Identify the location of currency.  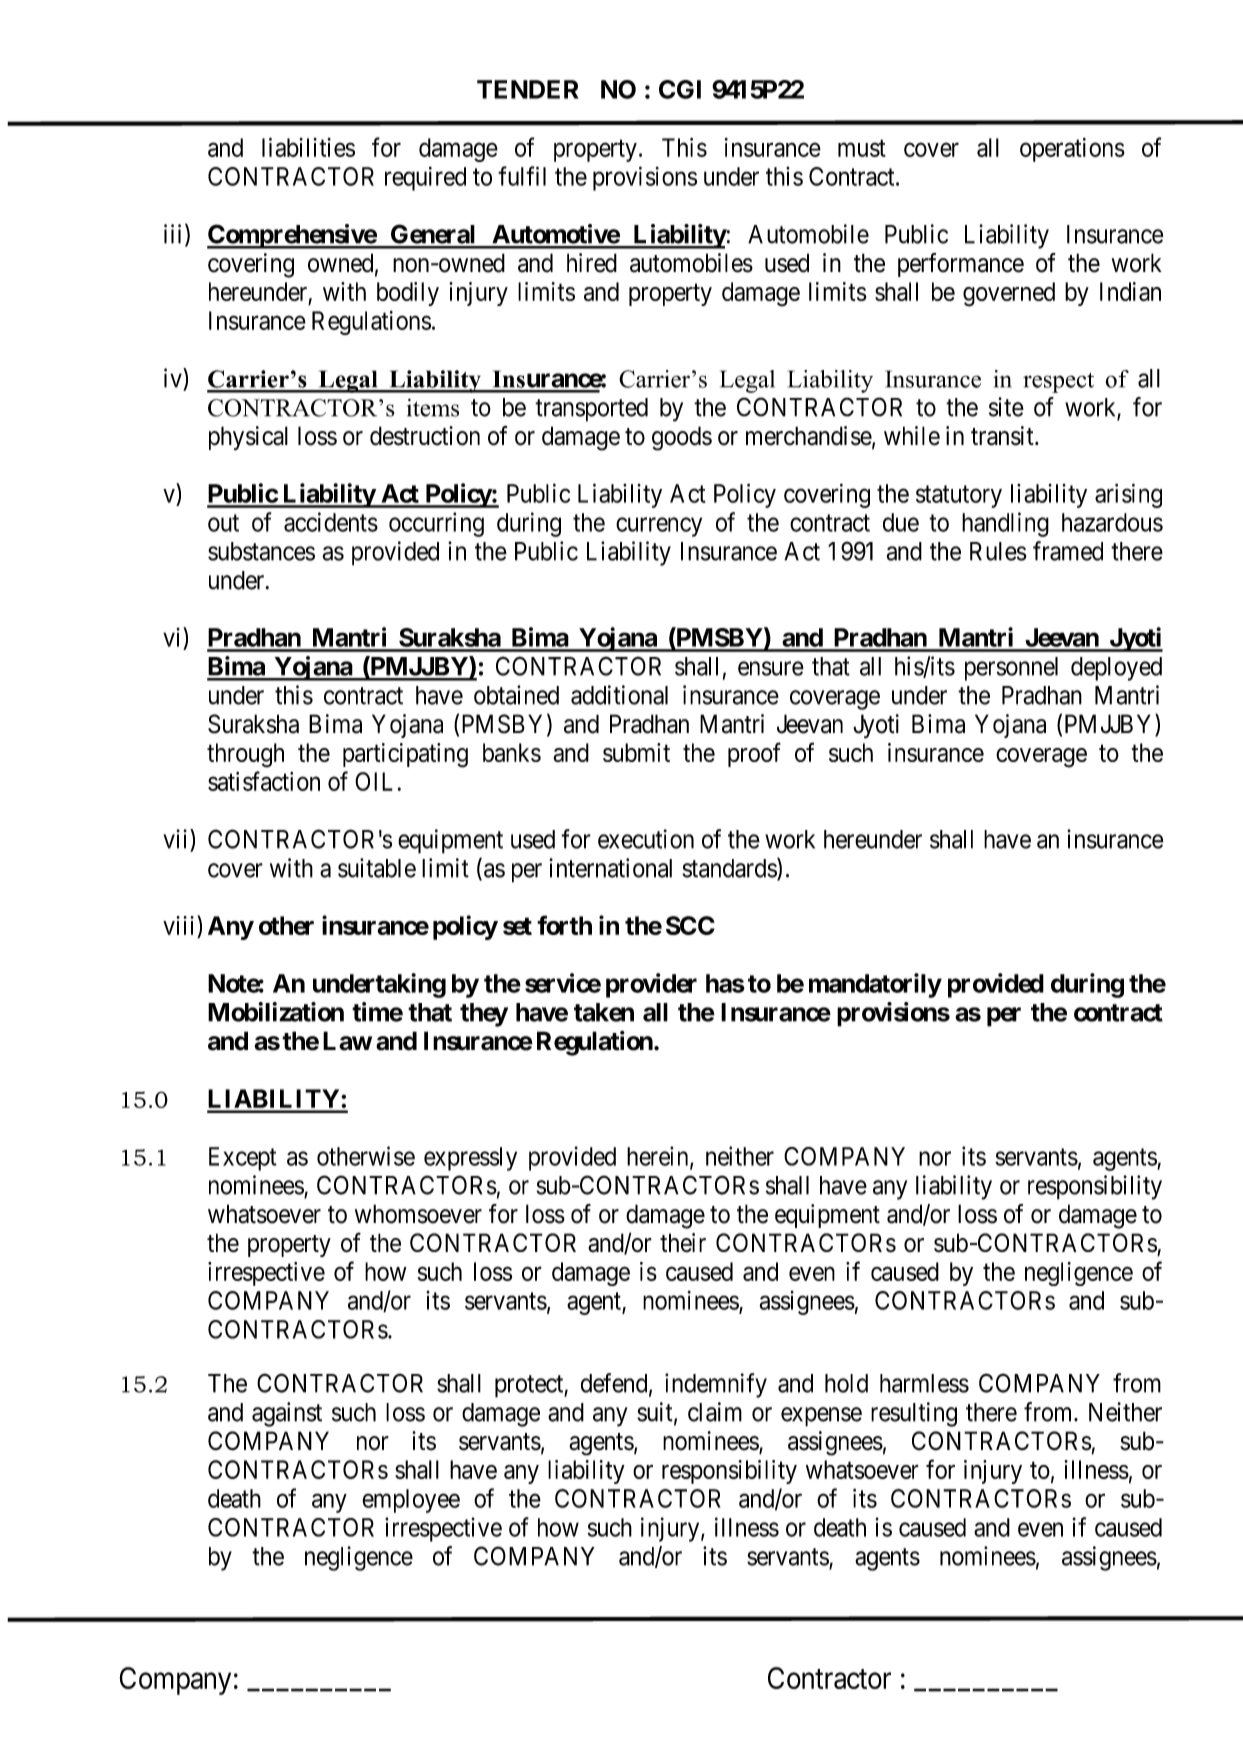
(659, 527).
